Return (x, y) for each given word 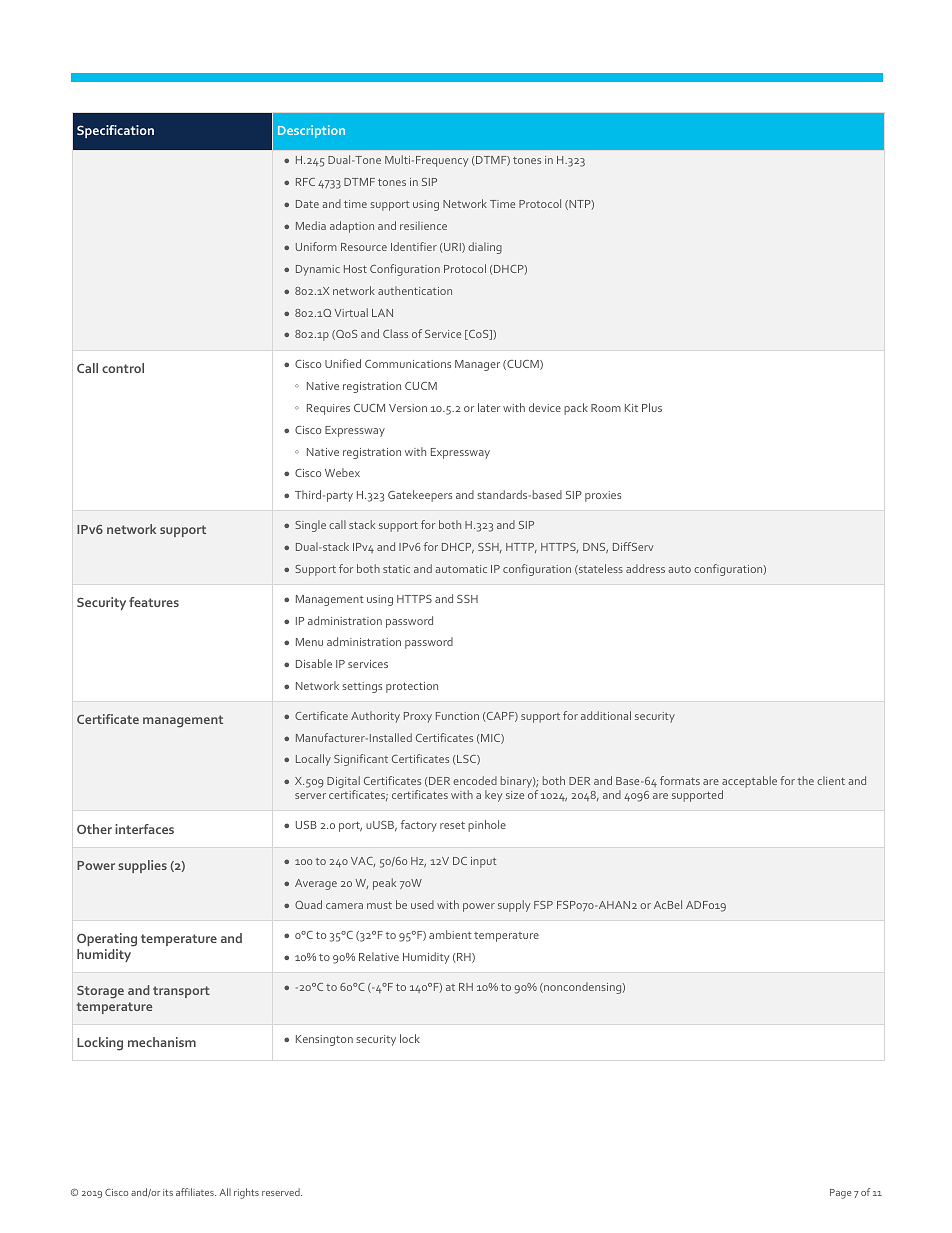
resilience (423, 225)
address (645, 568)
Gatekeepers (420, 496)
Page (840, 1194)
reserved (282, 1192)
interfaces (144, 829)
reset (452, 825)
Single (310, 526)
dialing (485, 248)
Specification (115, 131)
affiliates (196, 1192)
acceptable (749, 783)
